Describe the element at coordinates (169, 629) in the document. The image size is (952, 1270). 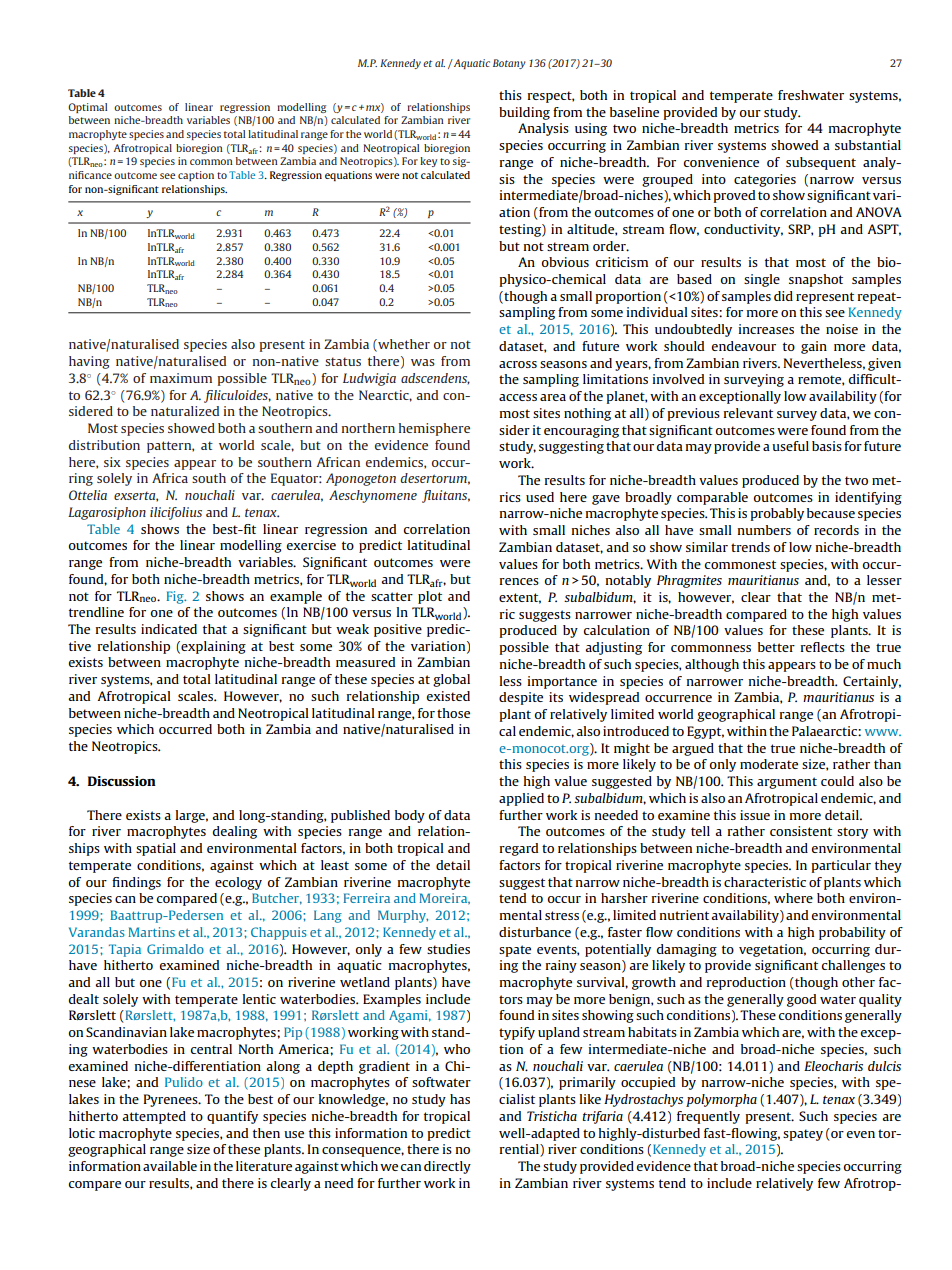
I see `indicated` at that location.
